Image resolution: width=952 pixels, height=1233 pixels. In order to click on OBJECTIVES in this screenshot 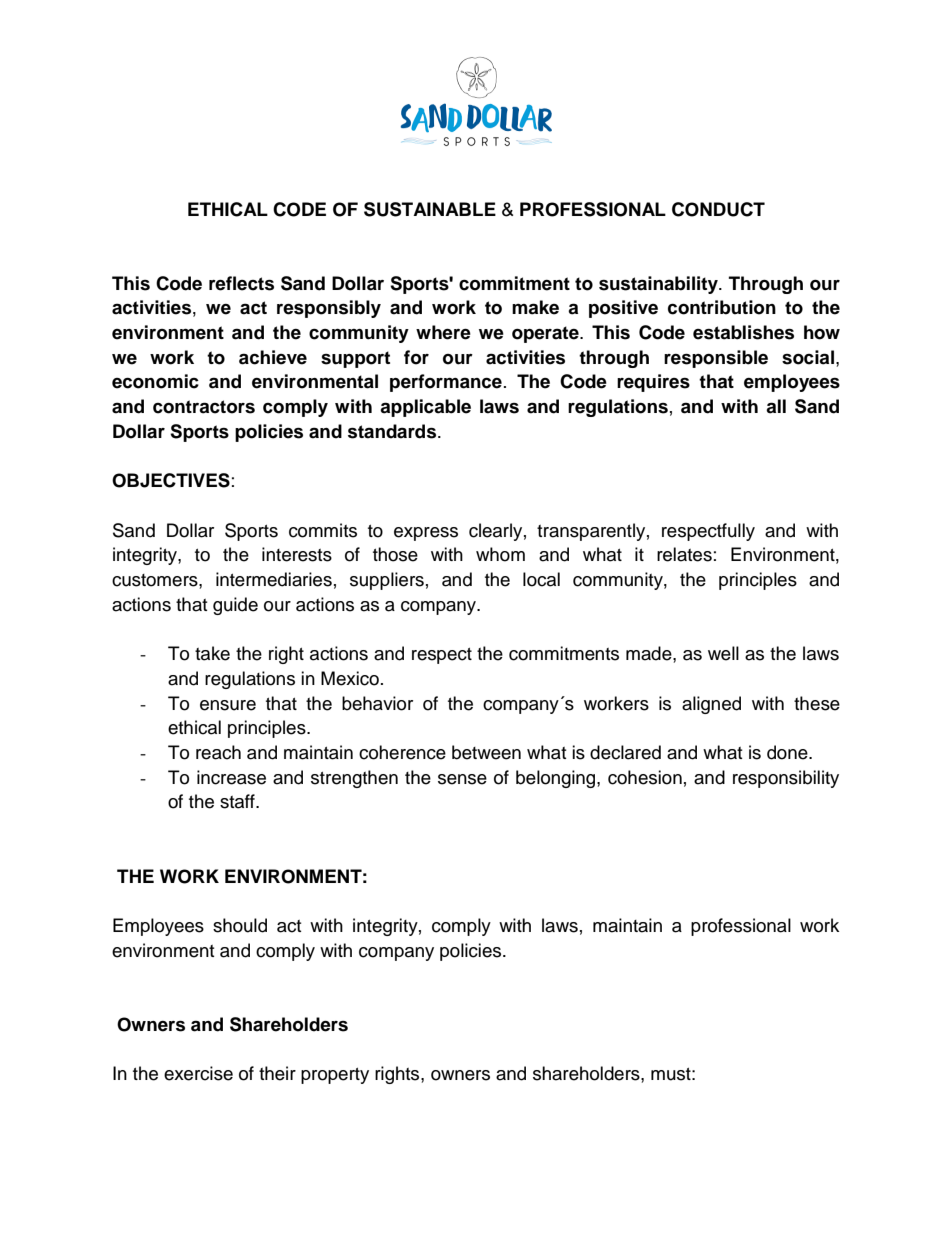, I will do `click(171, 480)`.
